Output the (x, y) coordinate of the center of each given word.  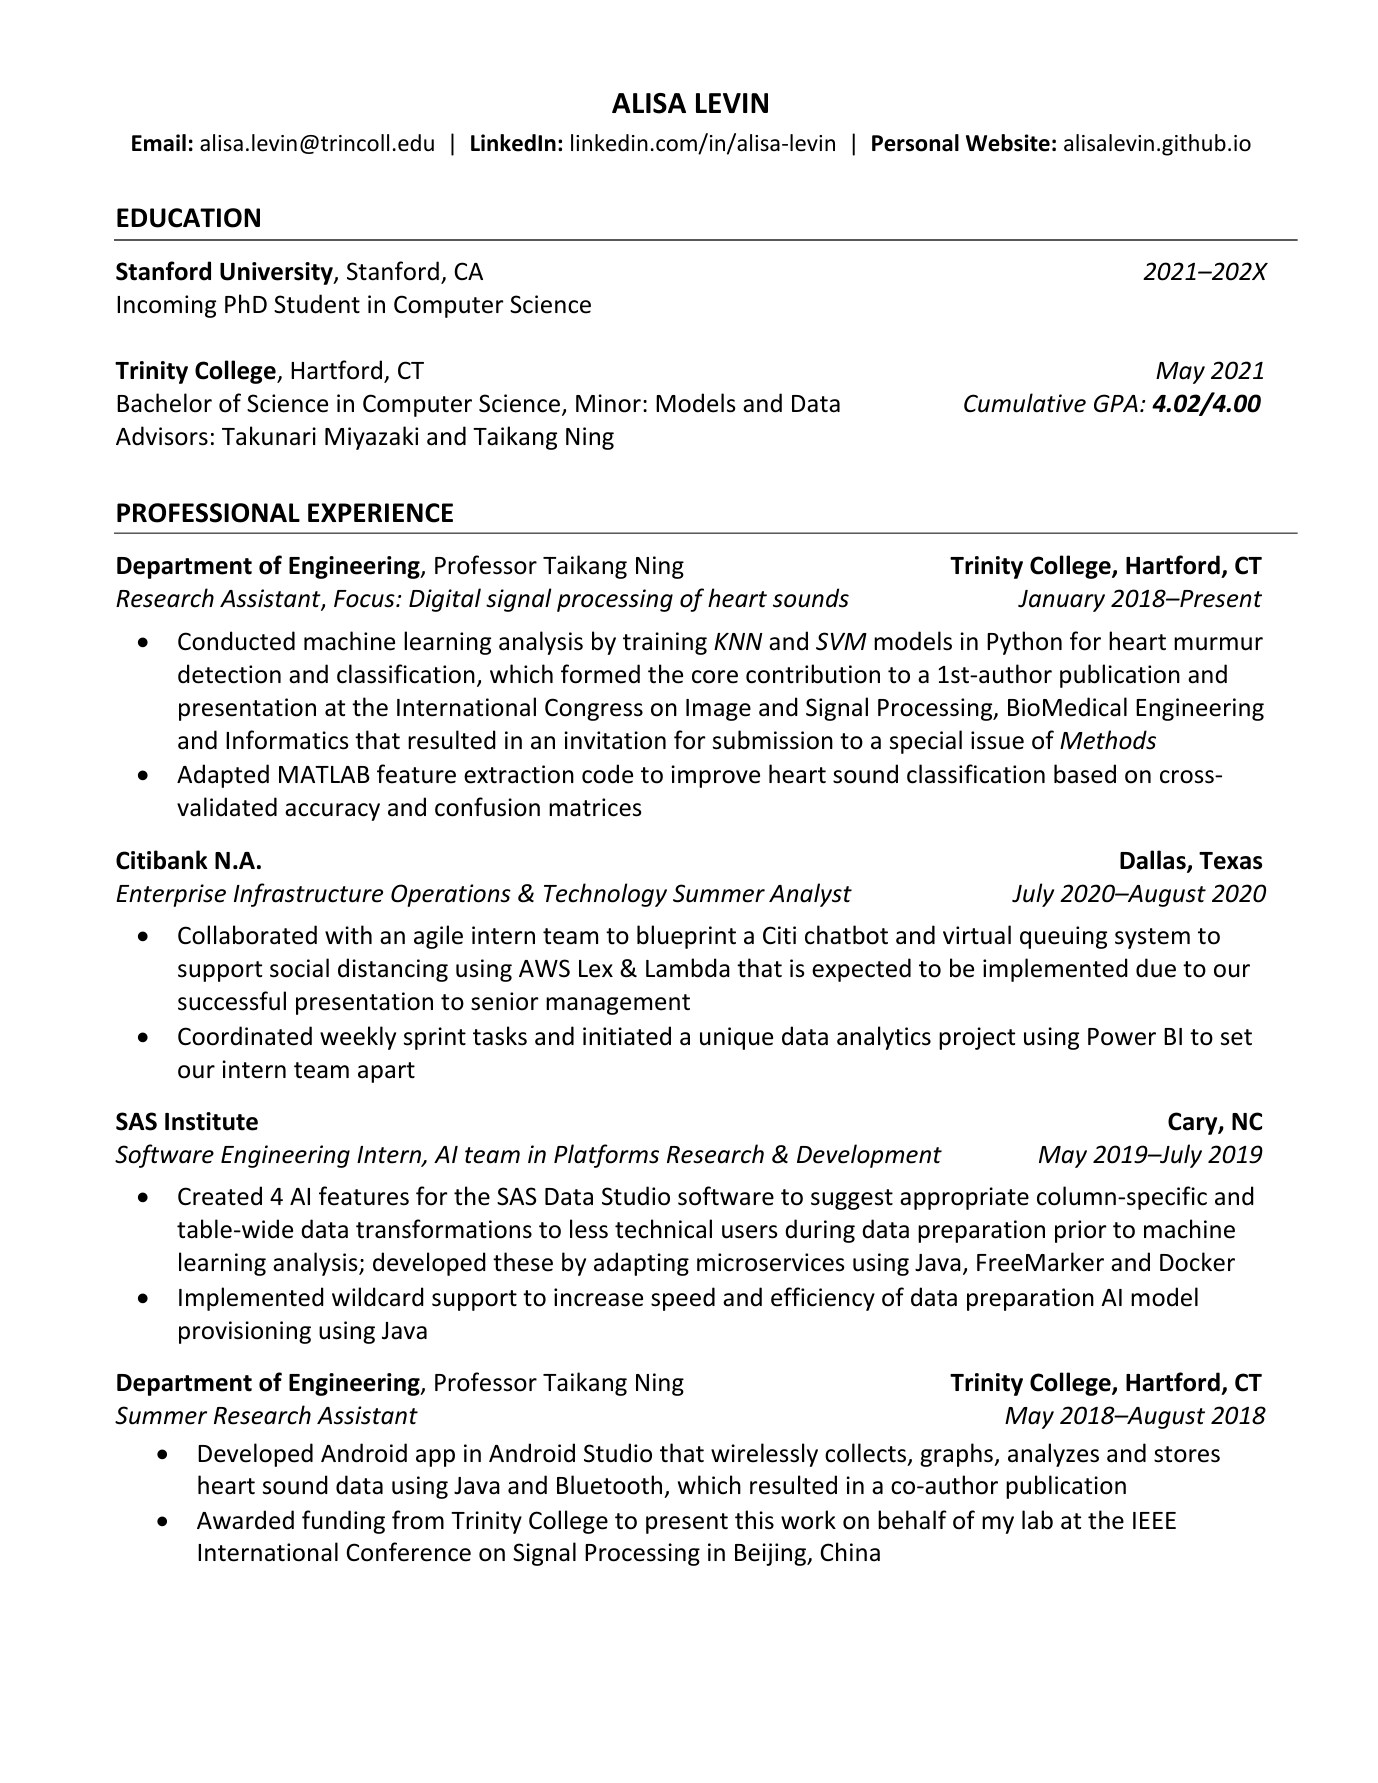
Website (1008, 143)
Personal (915, 143)
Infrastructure (308, 895)
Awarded (245, 1520)
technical (663, 1229)
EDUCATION (188, 218)
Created (220, 1196)
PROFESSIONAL (208, 513)
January (1061, 601)
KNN (738, 641)
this (754, 1520)
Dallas (1154, 861)
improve (715, 776)
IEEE (1154, 1520)
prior (1081, 1231)
